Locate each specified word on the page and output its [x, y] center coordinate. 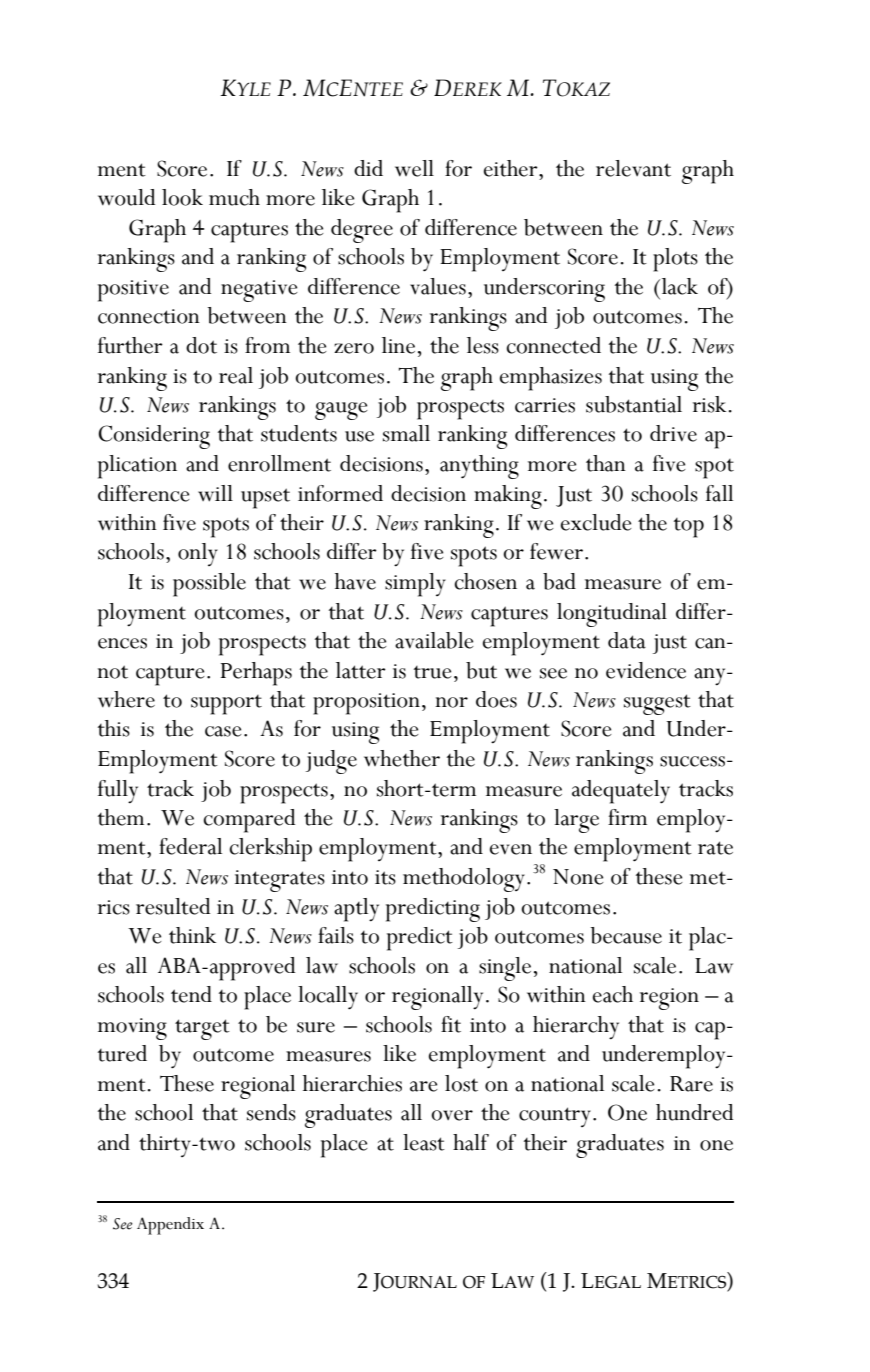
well [414, 168]
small [406, 433]
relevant [633, 168]
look [182, 197]
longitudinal [612, 615]
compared [249, 821]
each [613, 994]
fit [451, 1024]
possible [209, 585]
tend [191, 994]
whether [402, 758]
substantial [634, 404]
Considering [154, 437]
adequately [621, 792]
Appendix [170, 1226]
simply [415, 585]
